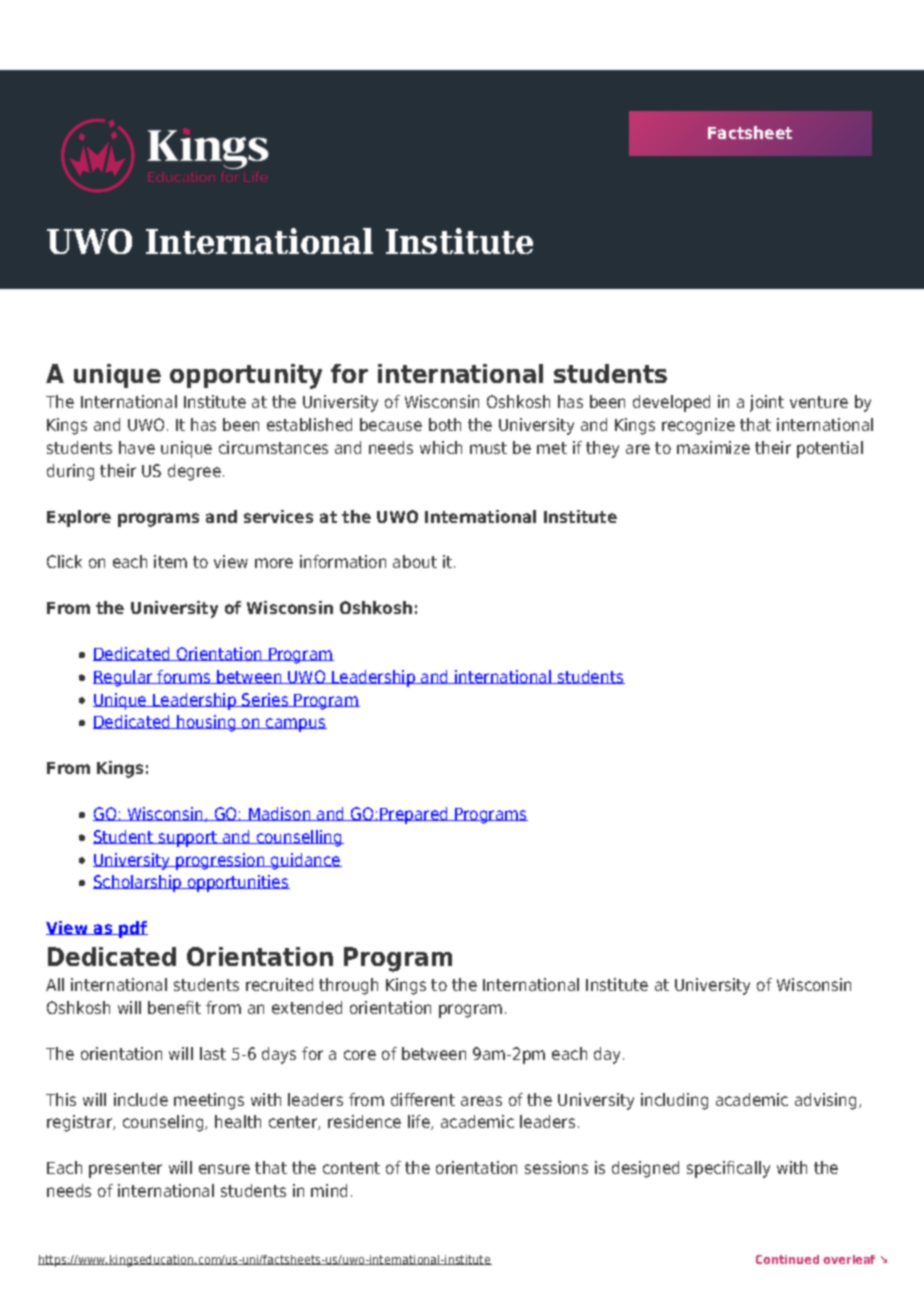  I want to click on joint, so click(767, 403).
